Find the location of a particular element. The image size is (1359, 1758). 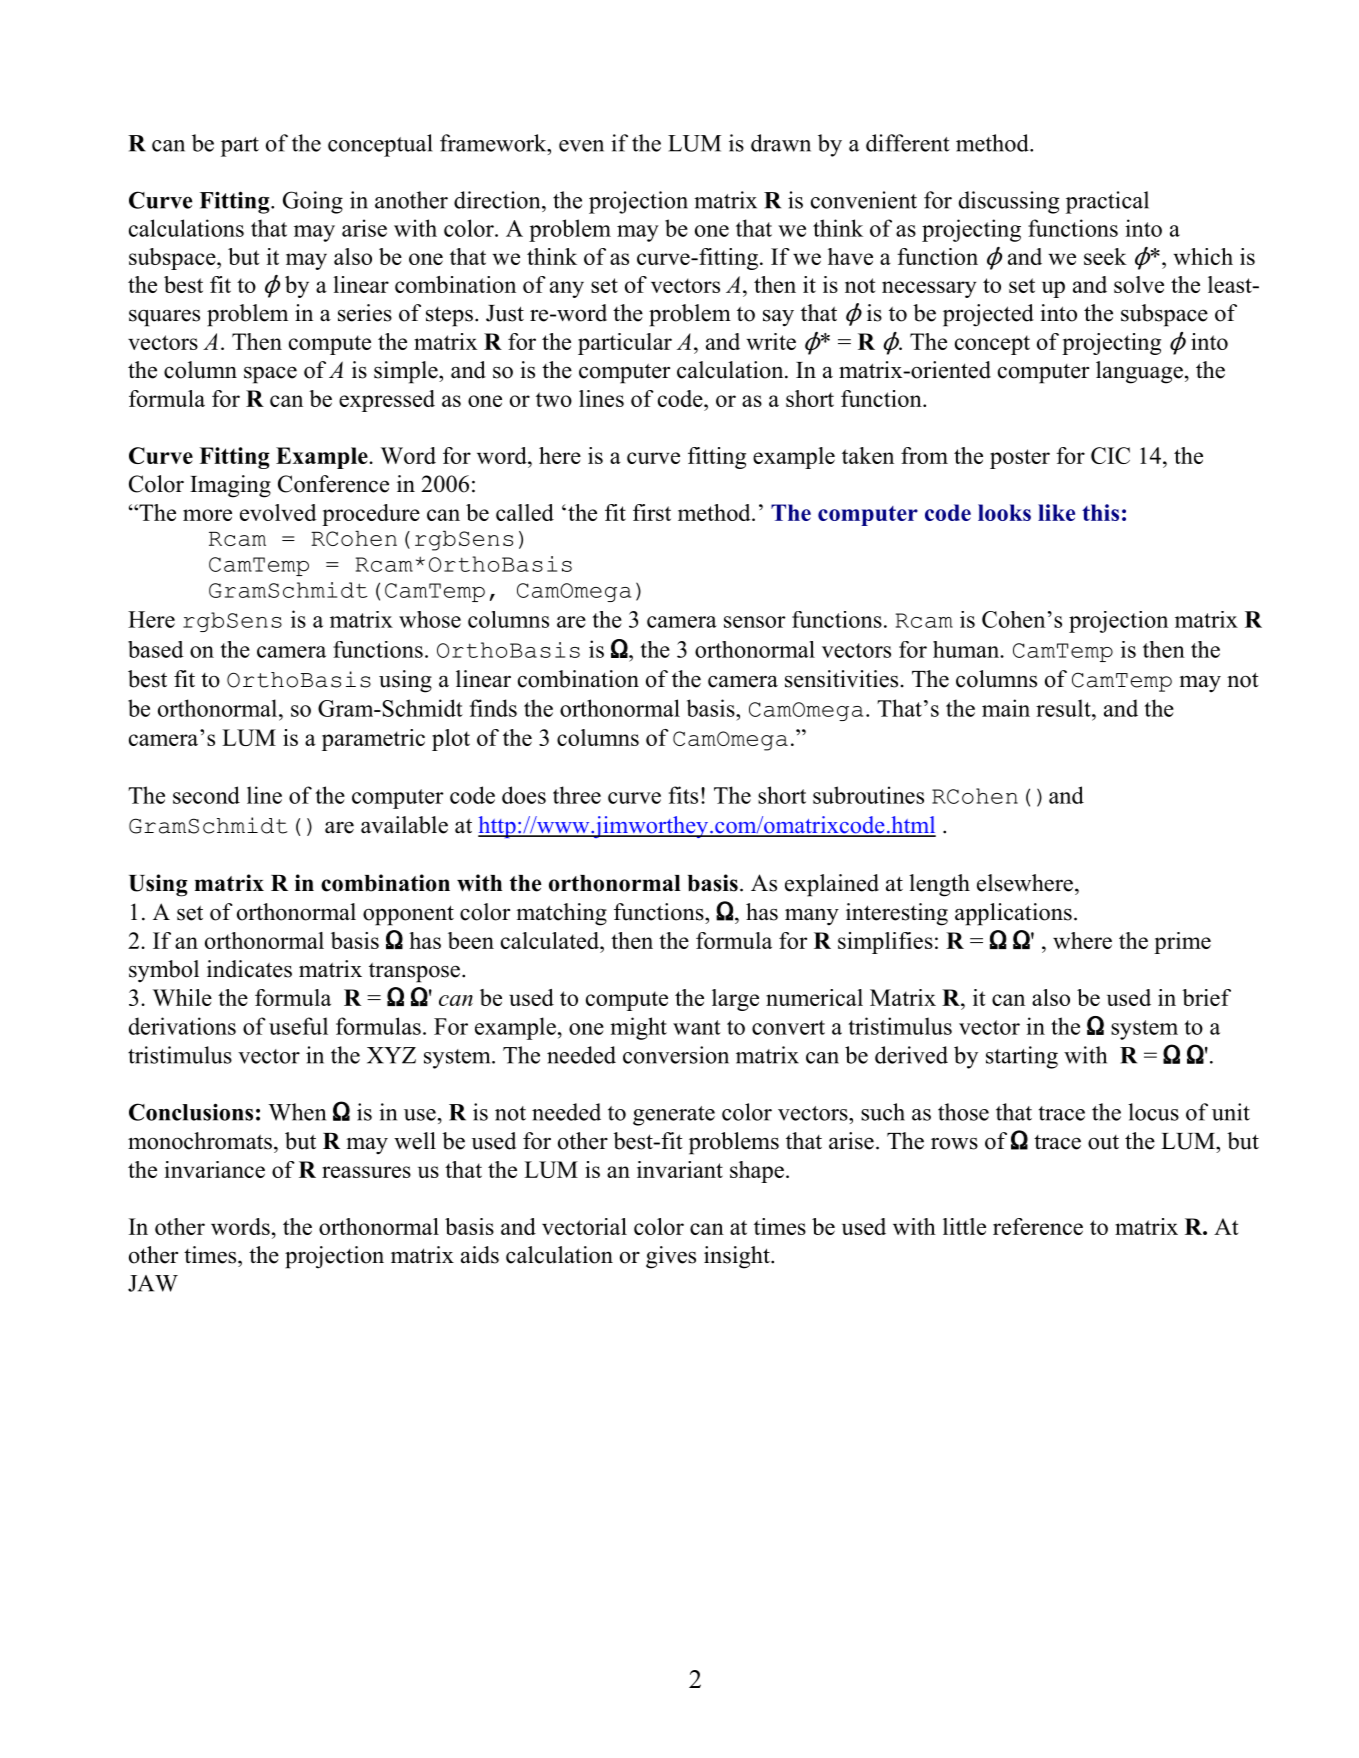

applications is located at coordinates (1013, 914).
